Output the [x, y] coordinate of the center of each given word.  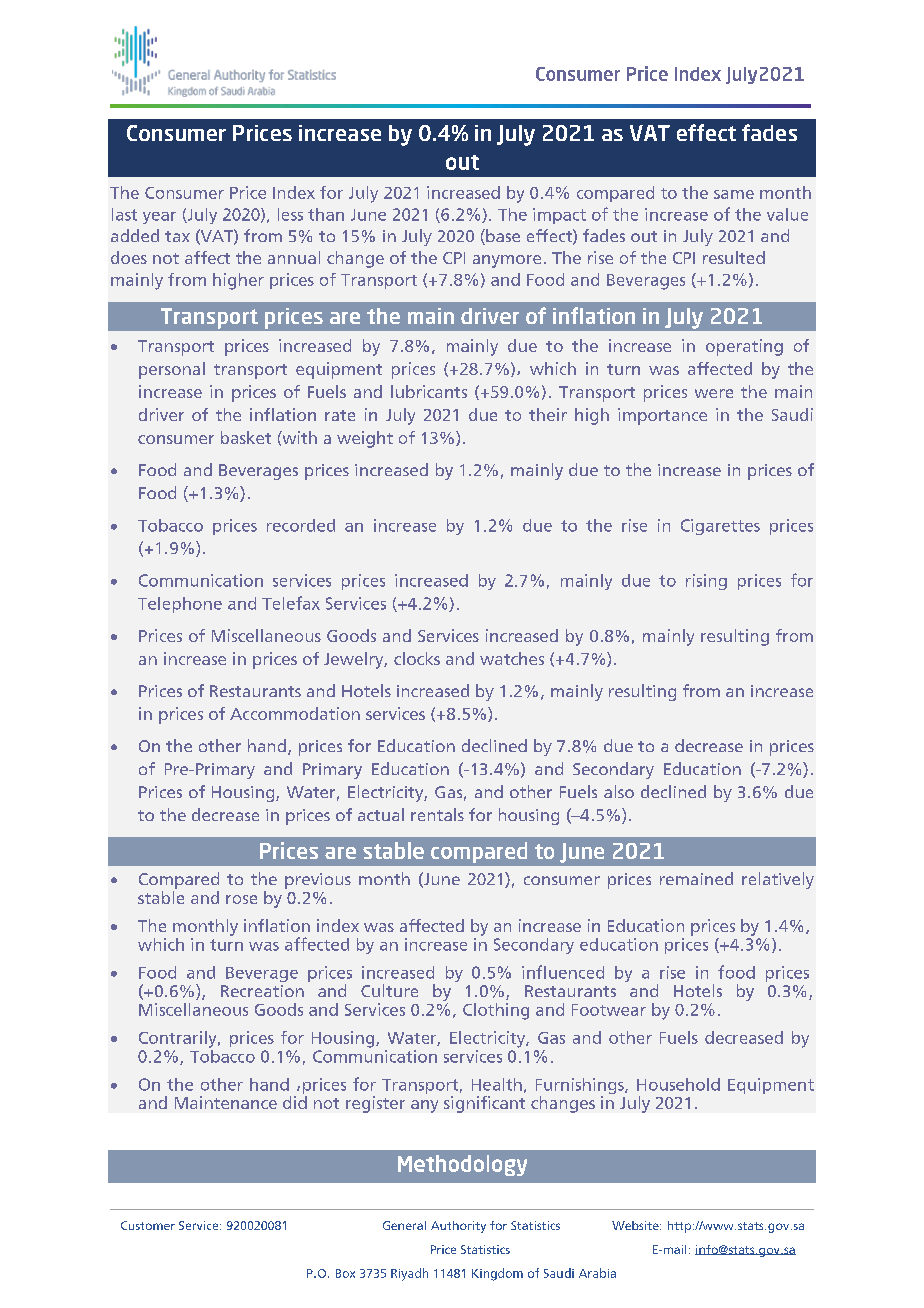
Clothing [496, 1011]
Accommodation [295, 713]
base [502, 237]
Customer [148, 1225]
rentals [437, 814]
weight [365, 439]
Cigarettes [720, 527]
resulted [734, 257]
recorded [301, 525]
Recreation [262, 991]
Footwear [609, 1010]
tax [177, 236]
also [619, 791]
